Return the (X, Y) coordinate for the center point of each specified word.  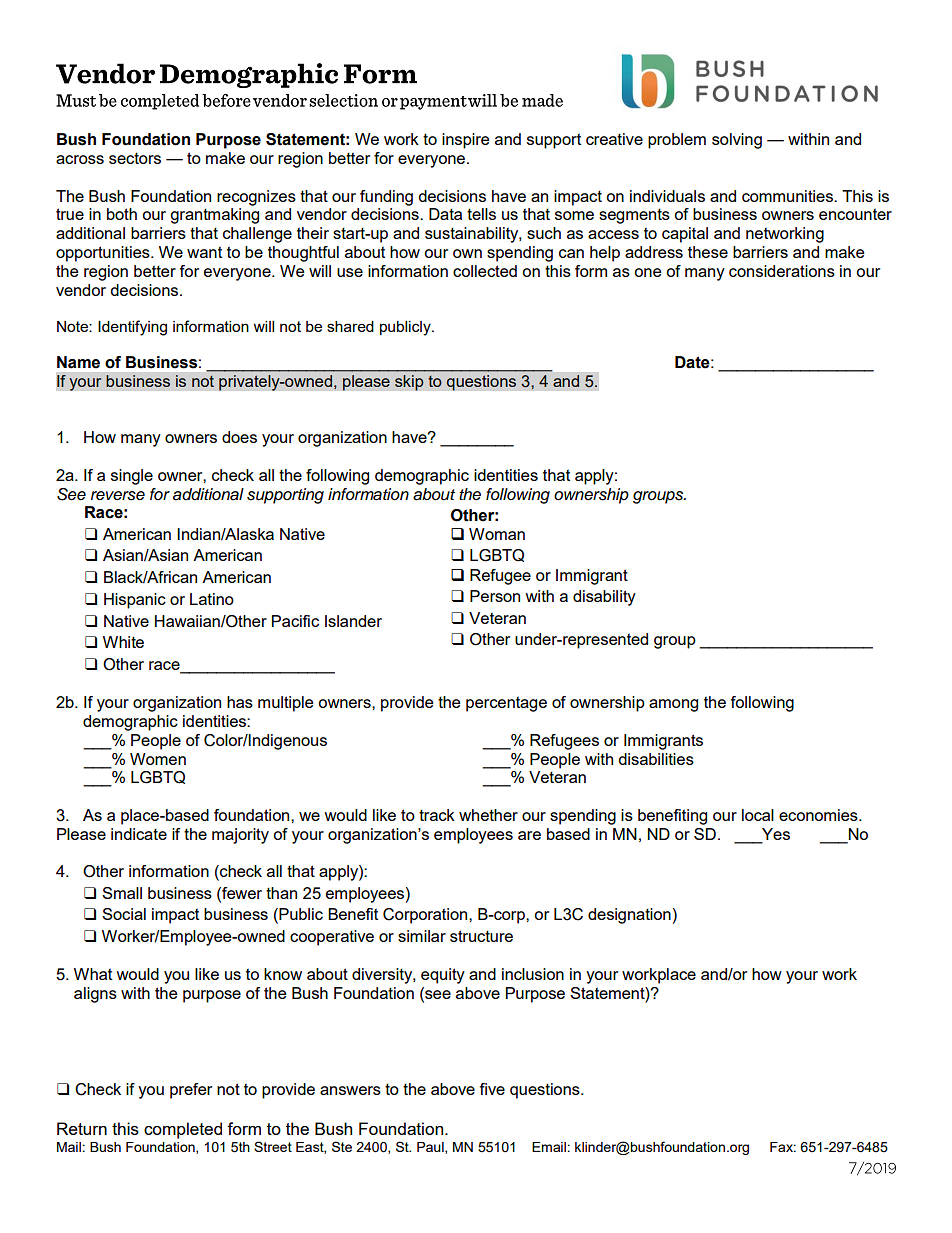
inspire (466, 141)
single (132, 477)
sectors (135, 158)
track (437, 815)
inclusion (533, 974)
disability (604, 598)
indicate (139, 834)
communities (788, 196)
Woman (497, 534)
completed (183, 1130)
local (758, 815)
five (492, 1089)
